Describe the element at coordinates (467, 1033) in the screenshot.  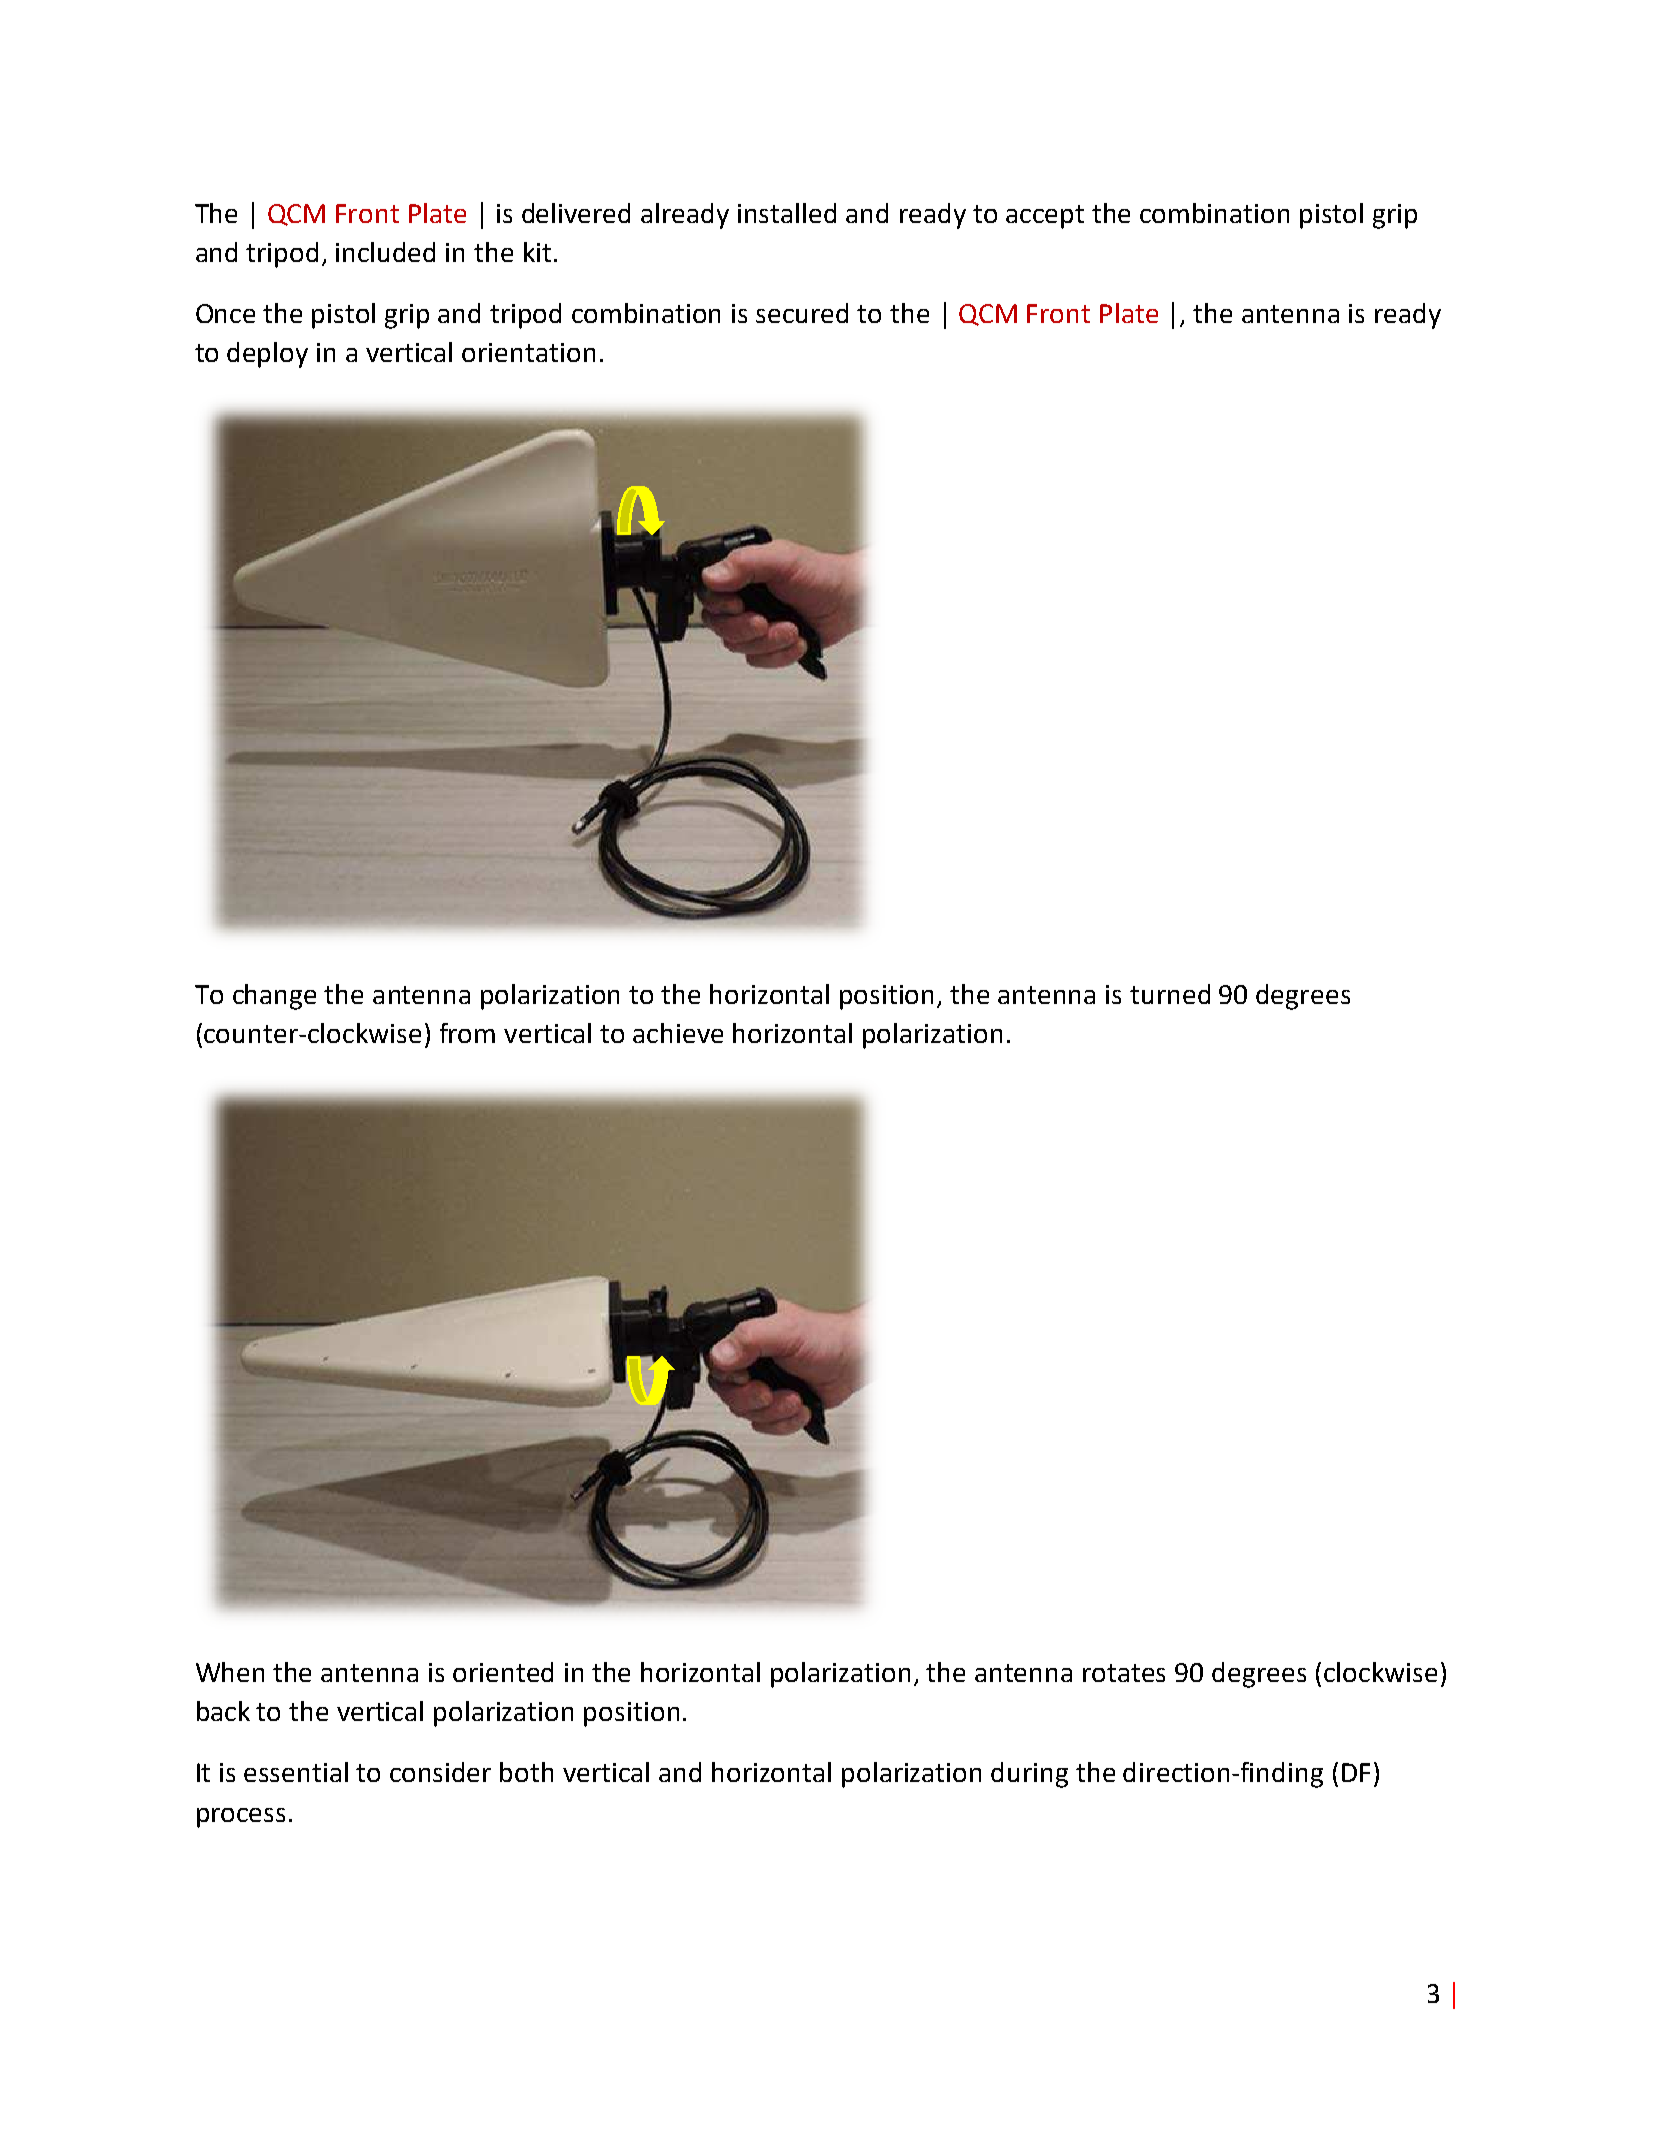
I see `from` at that location.
